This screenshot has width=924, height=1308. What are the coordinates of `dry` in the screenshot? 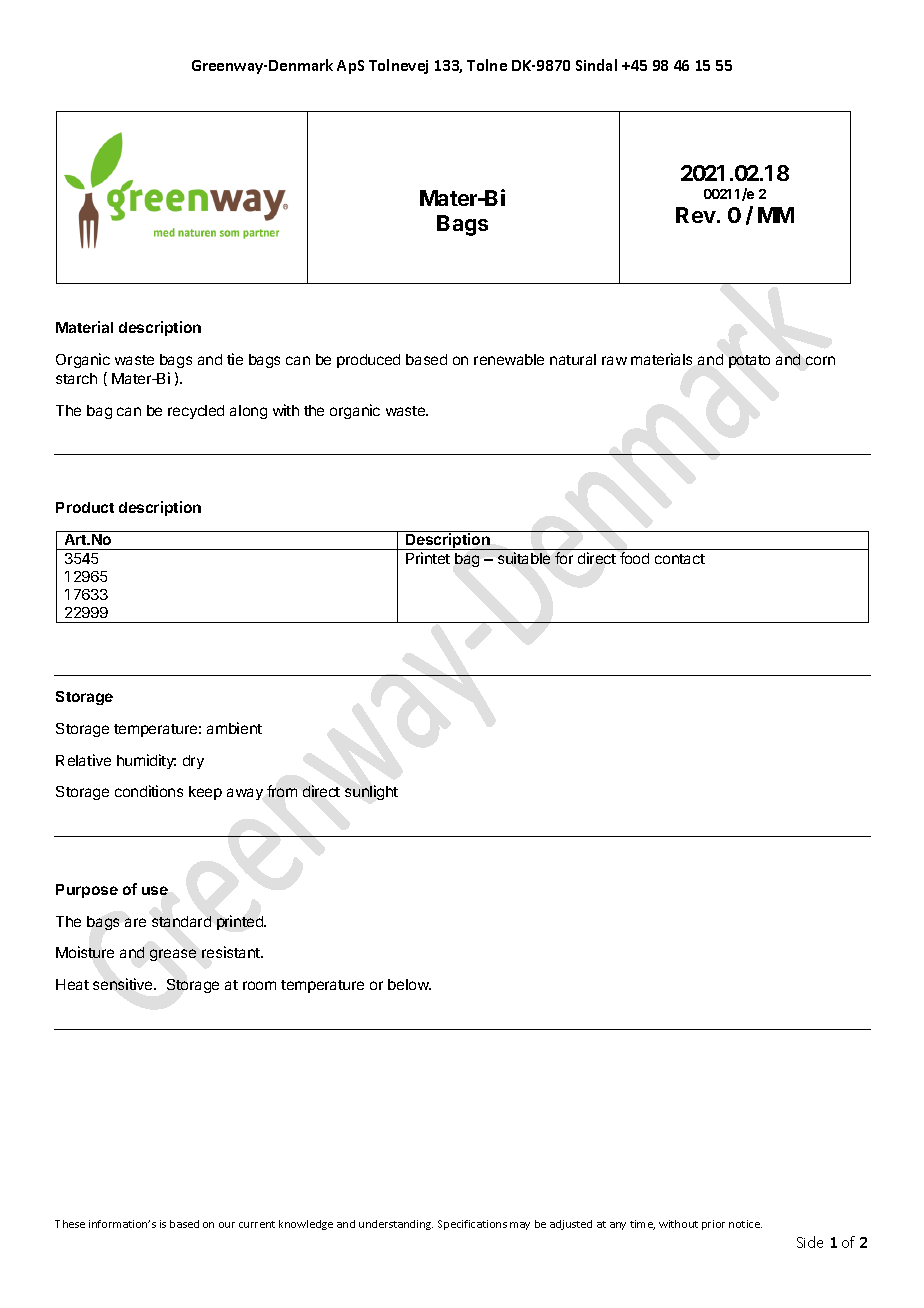 It's located at (193, 762).
